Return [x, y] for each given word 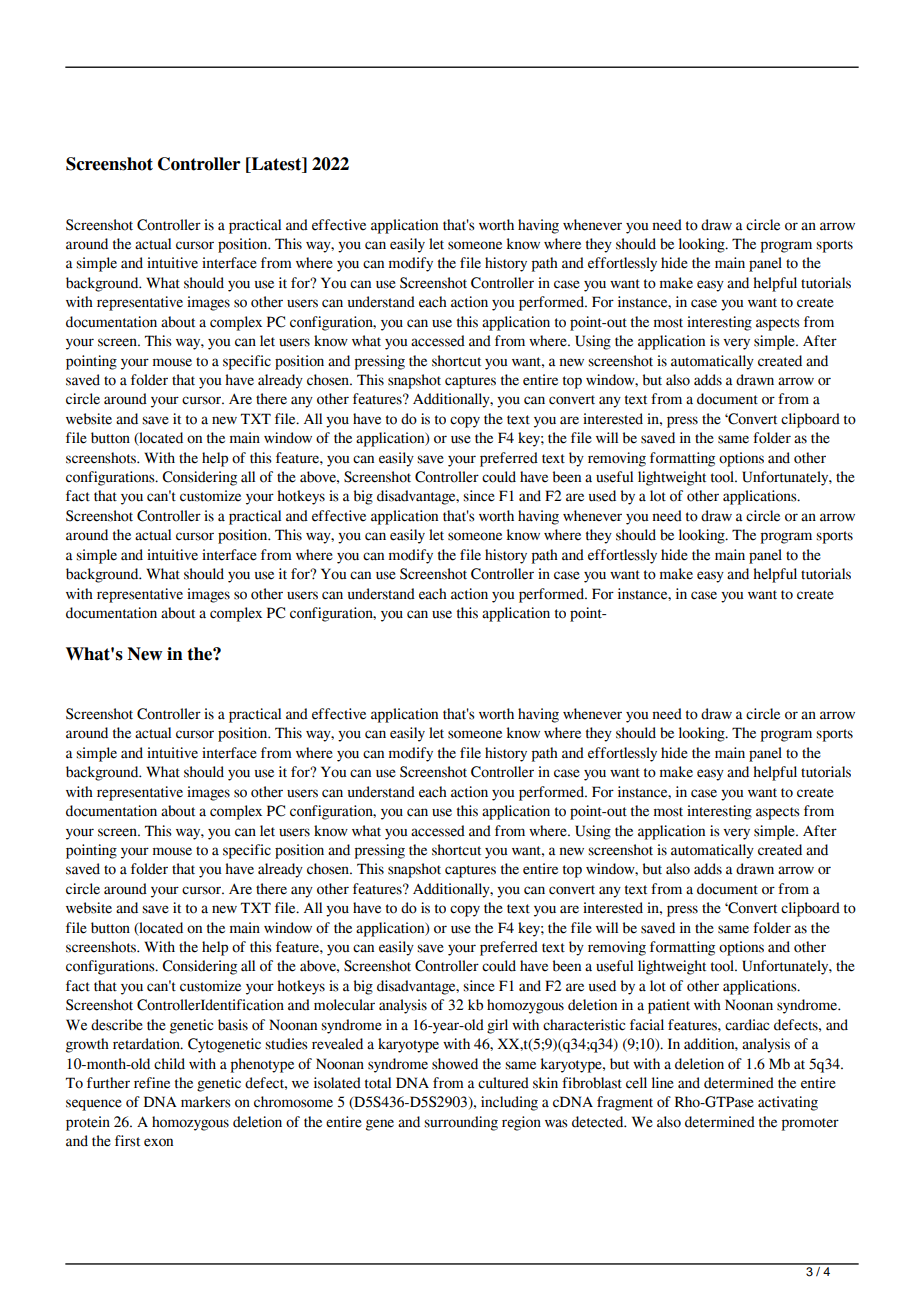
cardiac [747, 1025]
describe [117, 1025]
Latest [276, 165]
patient [669, 1006]
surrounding [461, 1123]
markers [206, 1102]
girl [497, 1026]
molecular [344, 1005]
